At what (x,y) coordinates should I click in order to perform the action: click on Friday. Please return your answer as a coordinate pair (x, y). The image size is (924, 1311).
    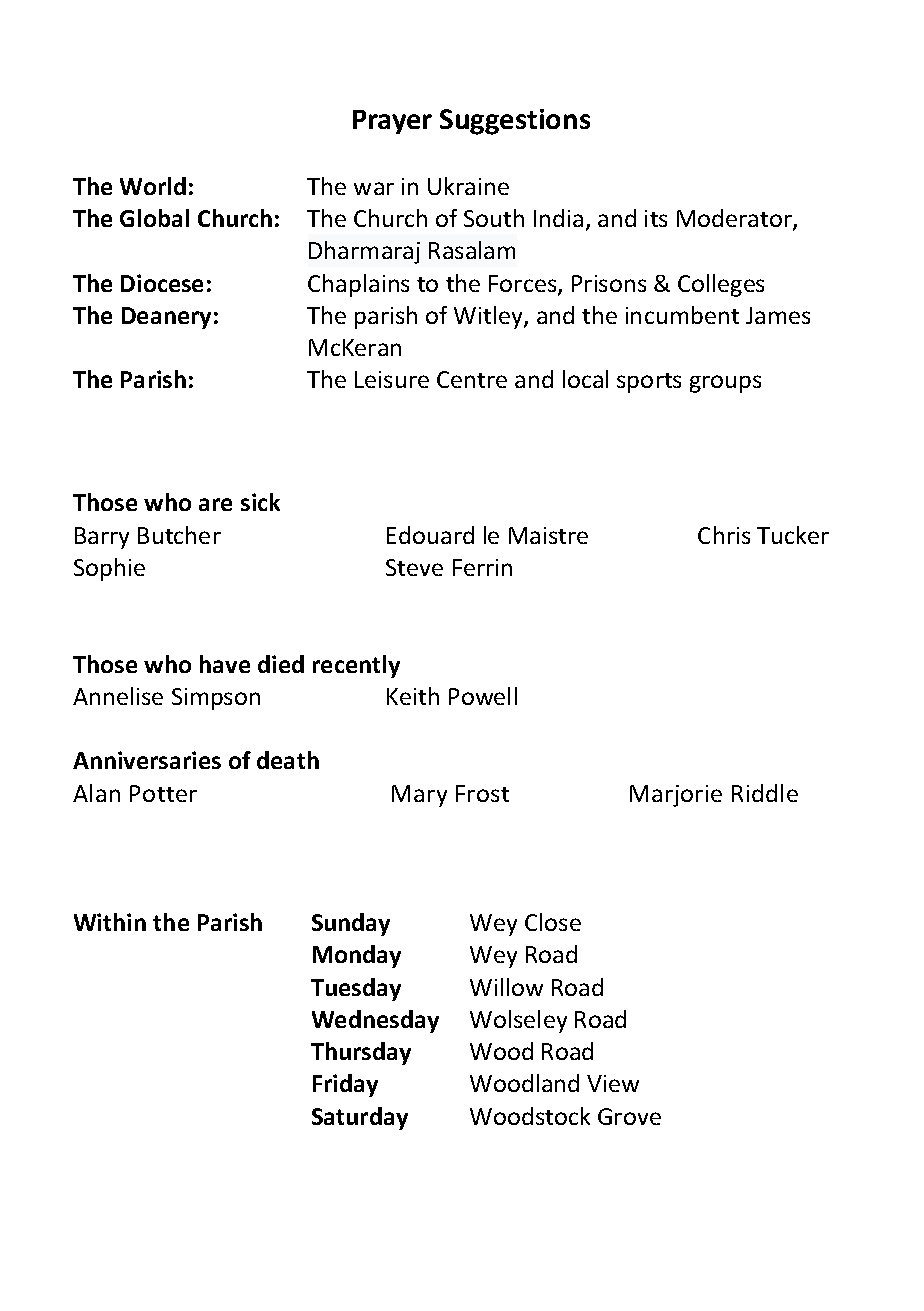
    Looking at the image, I should click on (345, 1085).
